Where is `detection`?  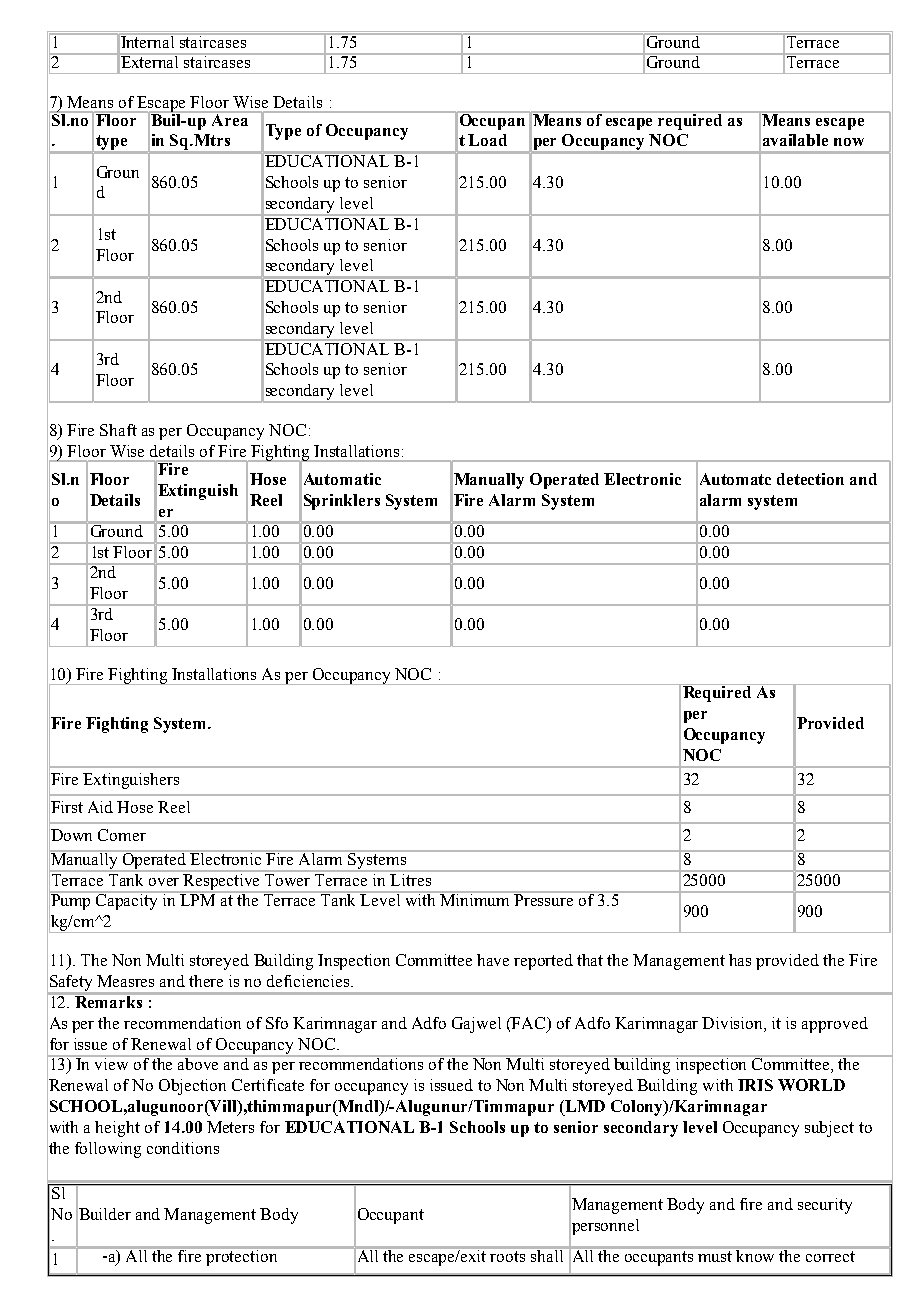
detection is located at coordinates (810, 479).
